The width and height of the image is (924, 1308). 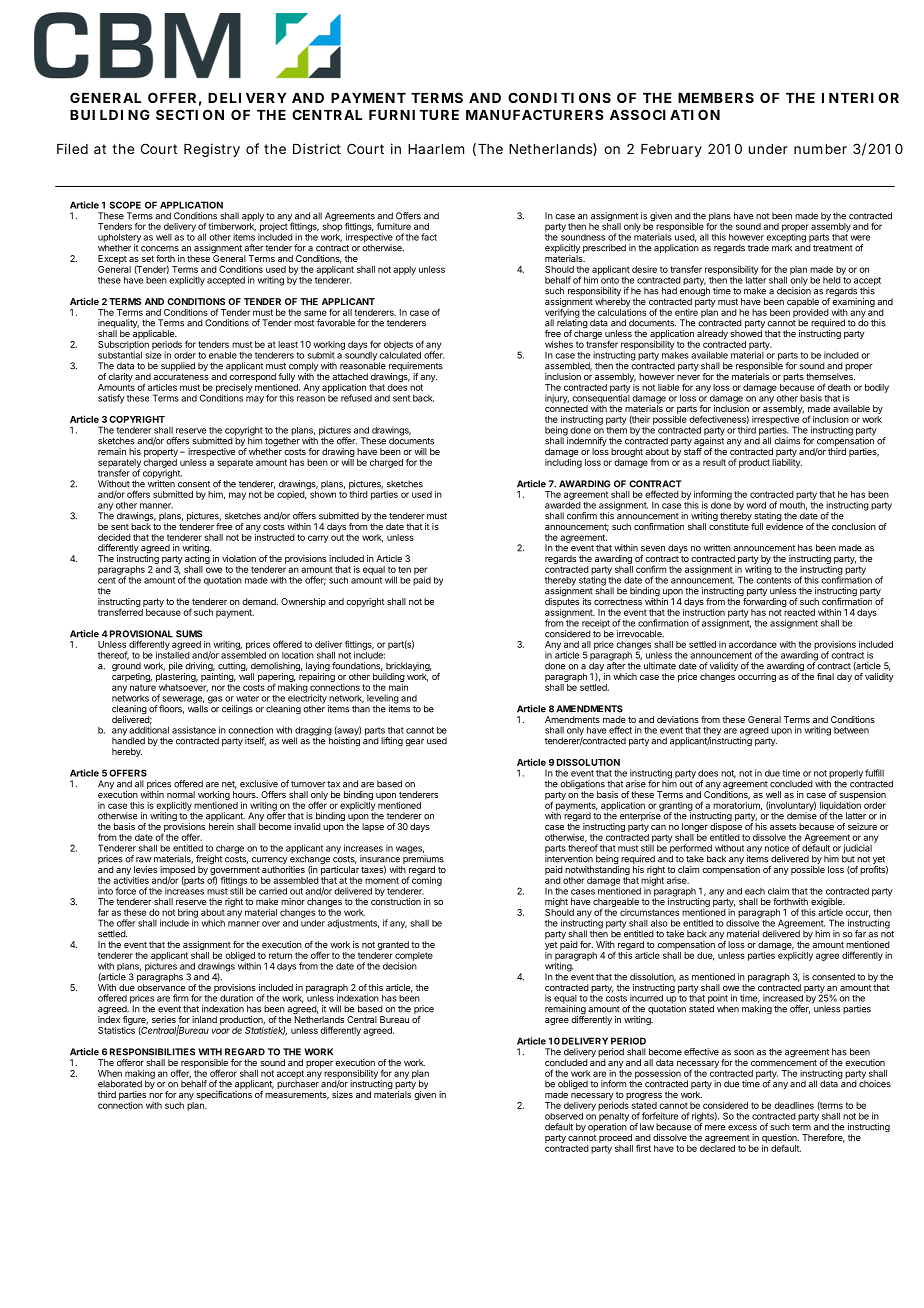 I want to click on Haarlem, so click(x=436, y=149).
